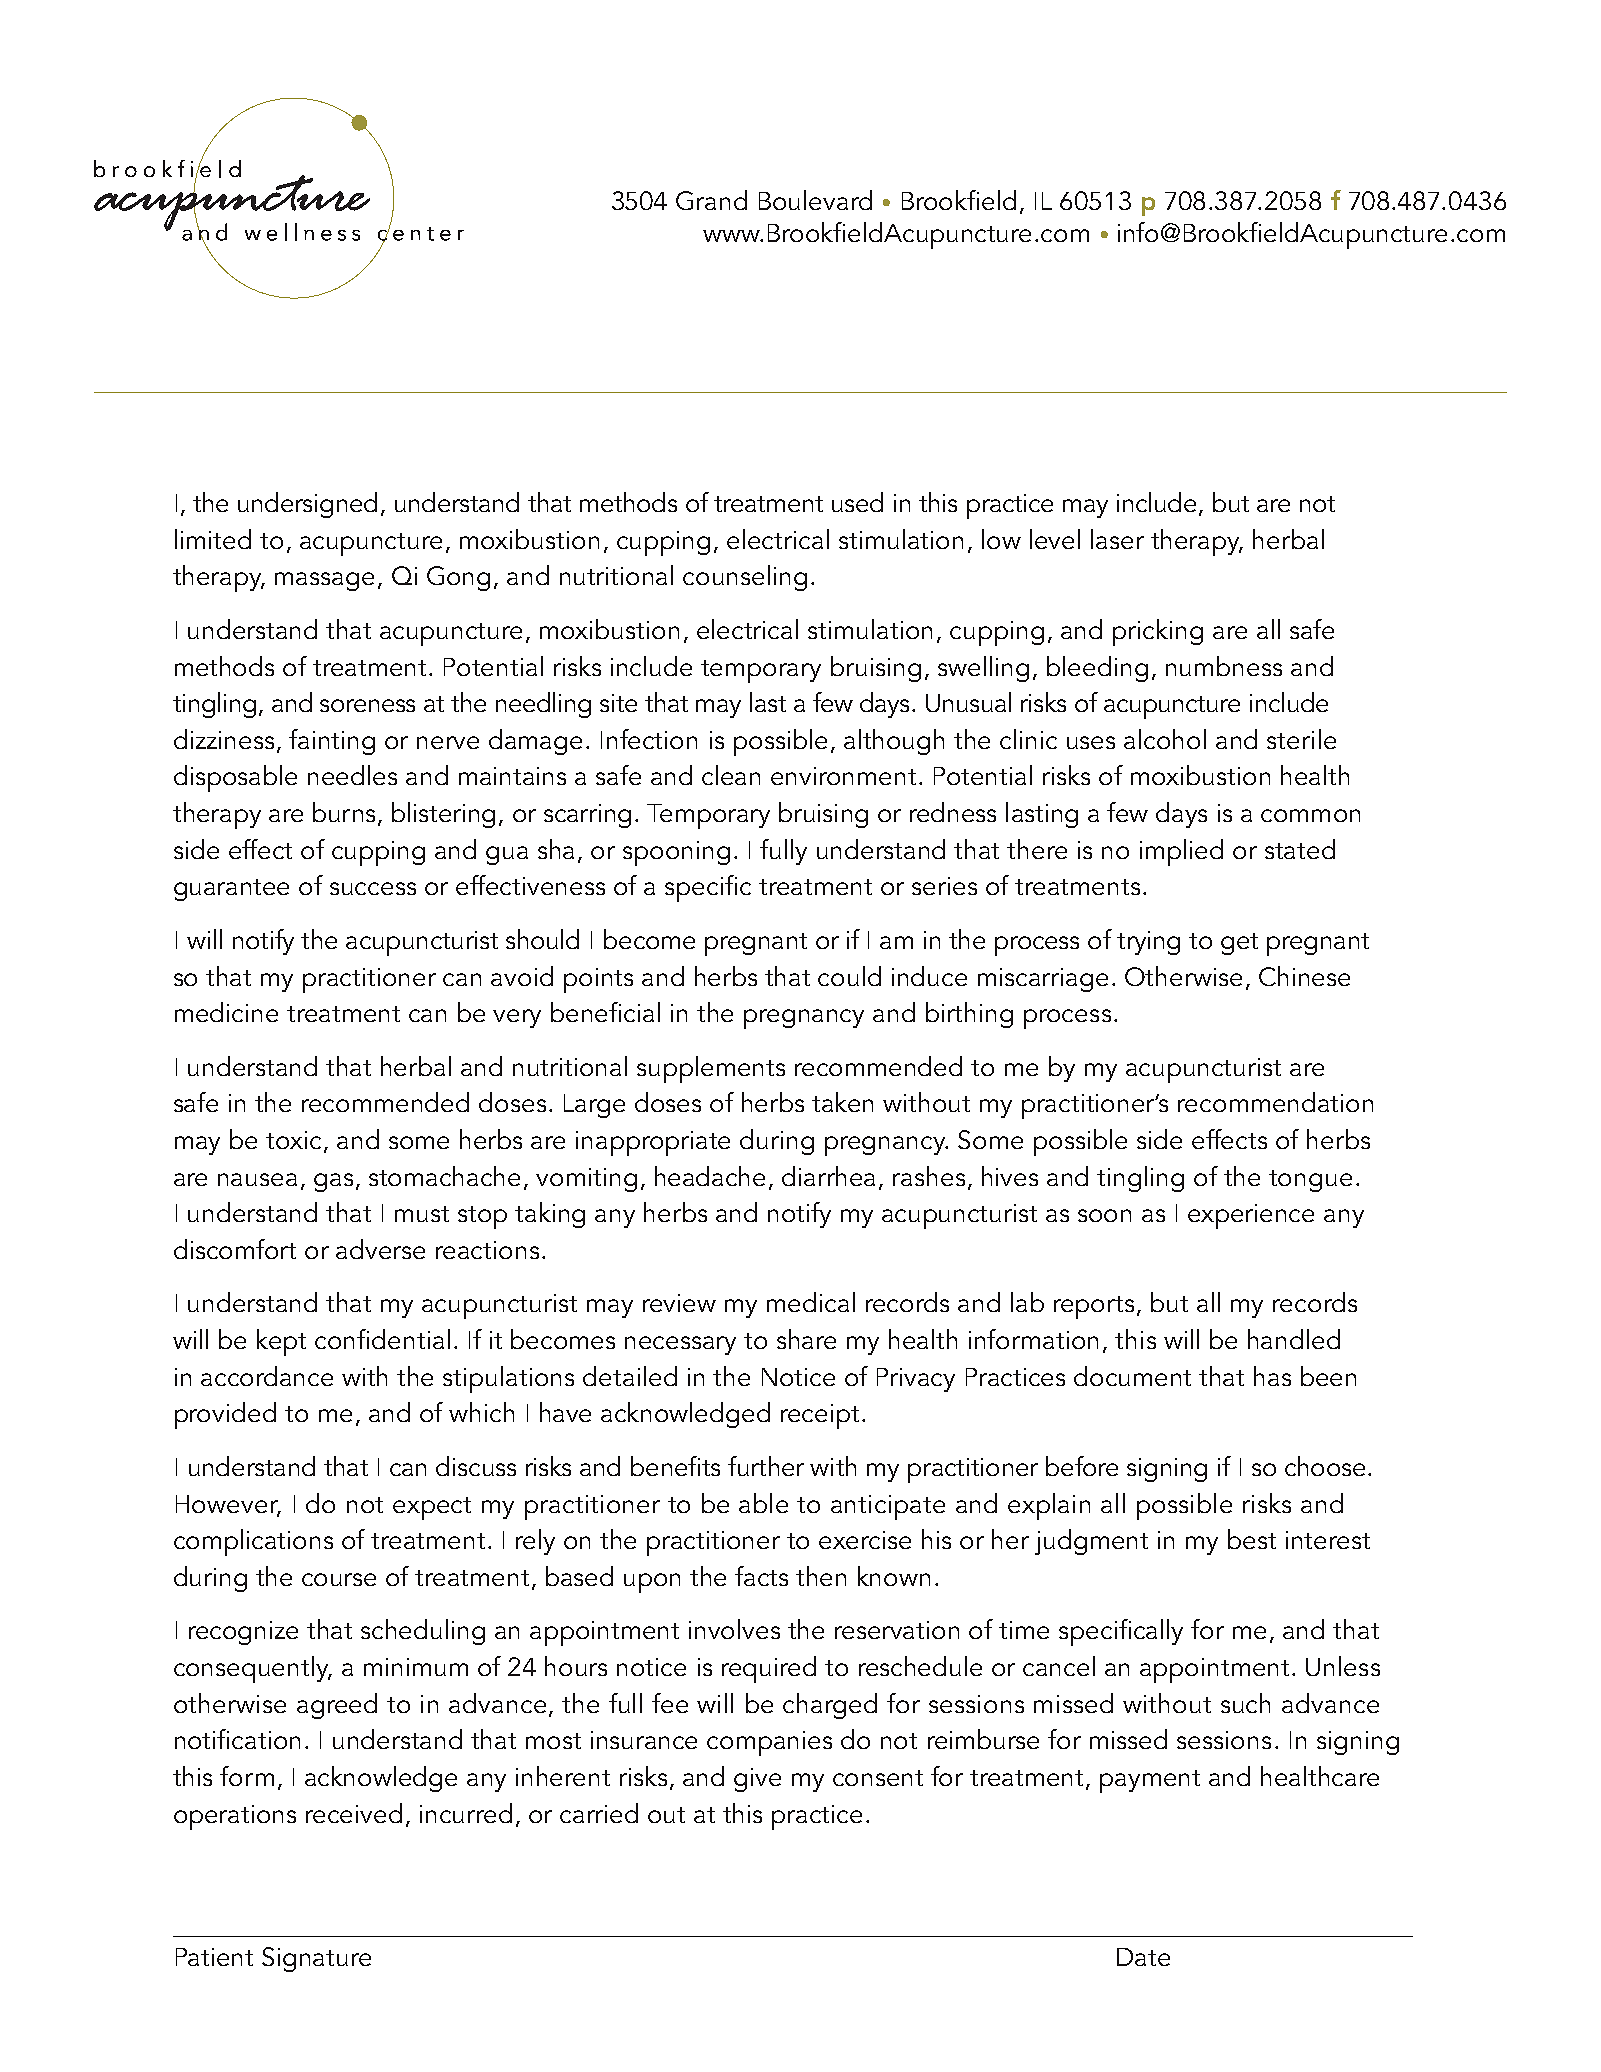 The image size is (1601, 2072). What do you see at coordinates (711, 1069) in the screenshot?
I see `supplements` at bounding box center [711, 1069].
